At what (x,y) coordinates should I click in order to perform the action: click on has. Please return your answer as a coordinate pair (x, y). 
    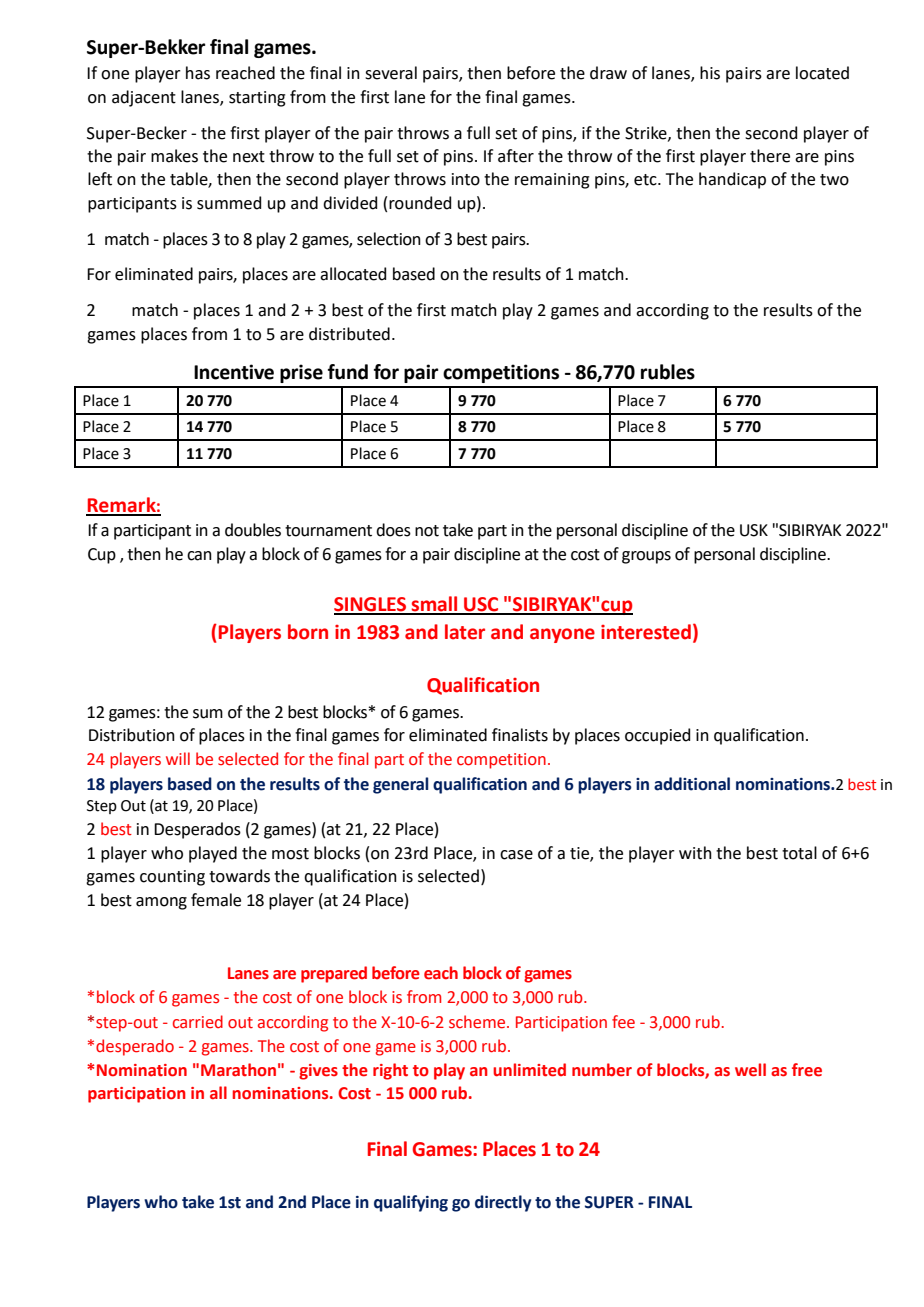
    Looking at the image, I should click on (198, 73).
